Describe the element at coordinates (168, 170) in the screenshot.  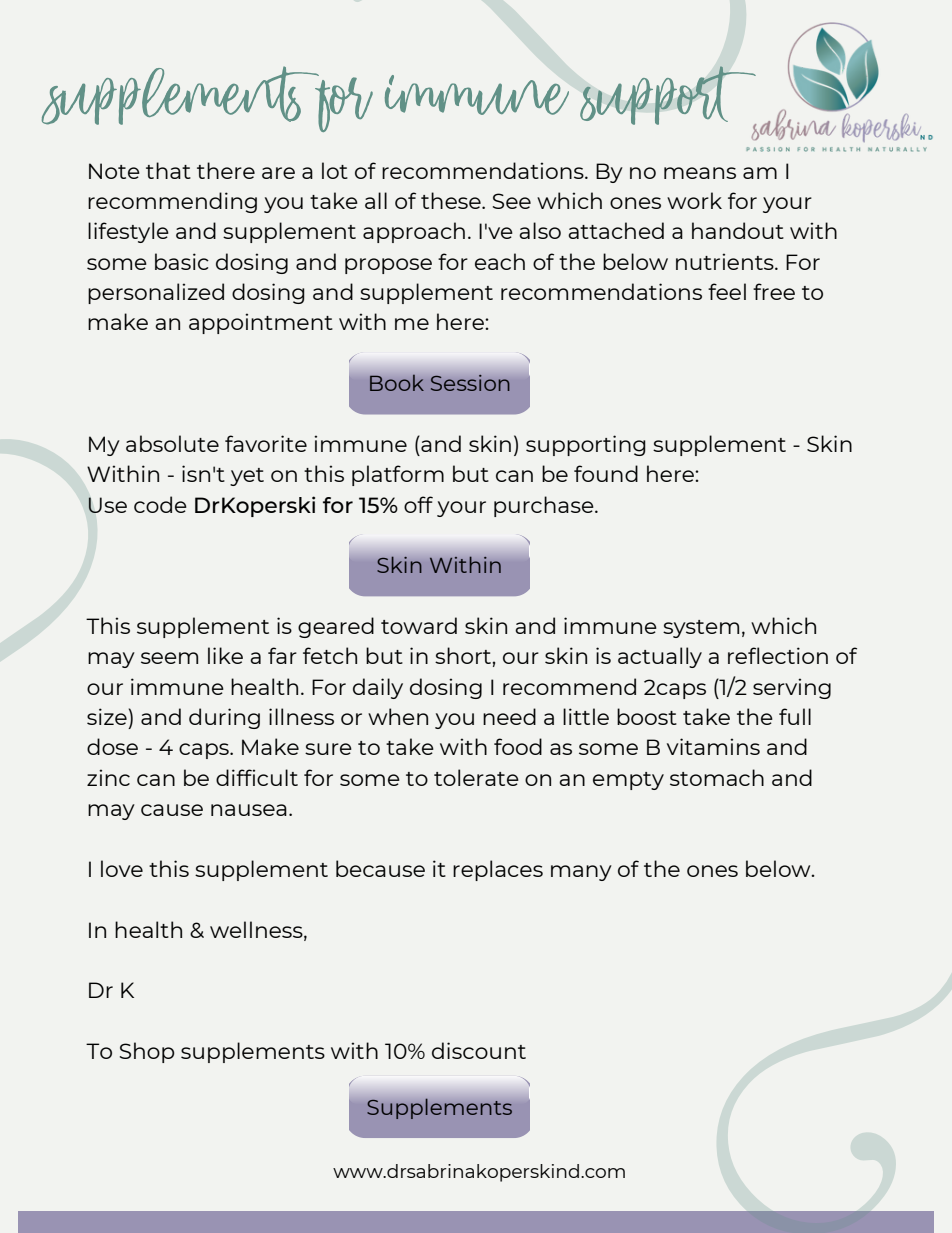
I see `that` at that location.
